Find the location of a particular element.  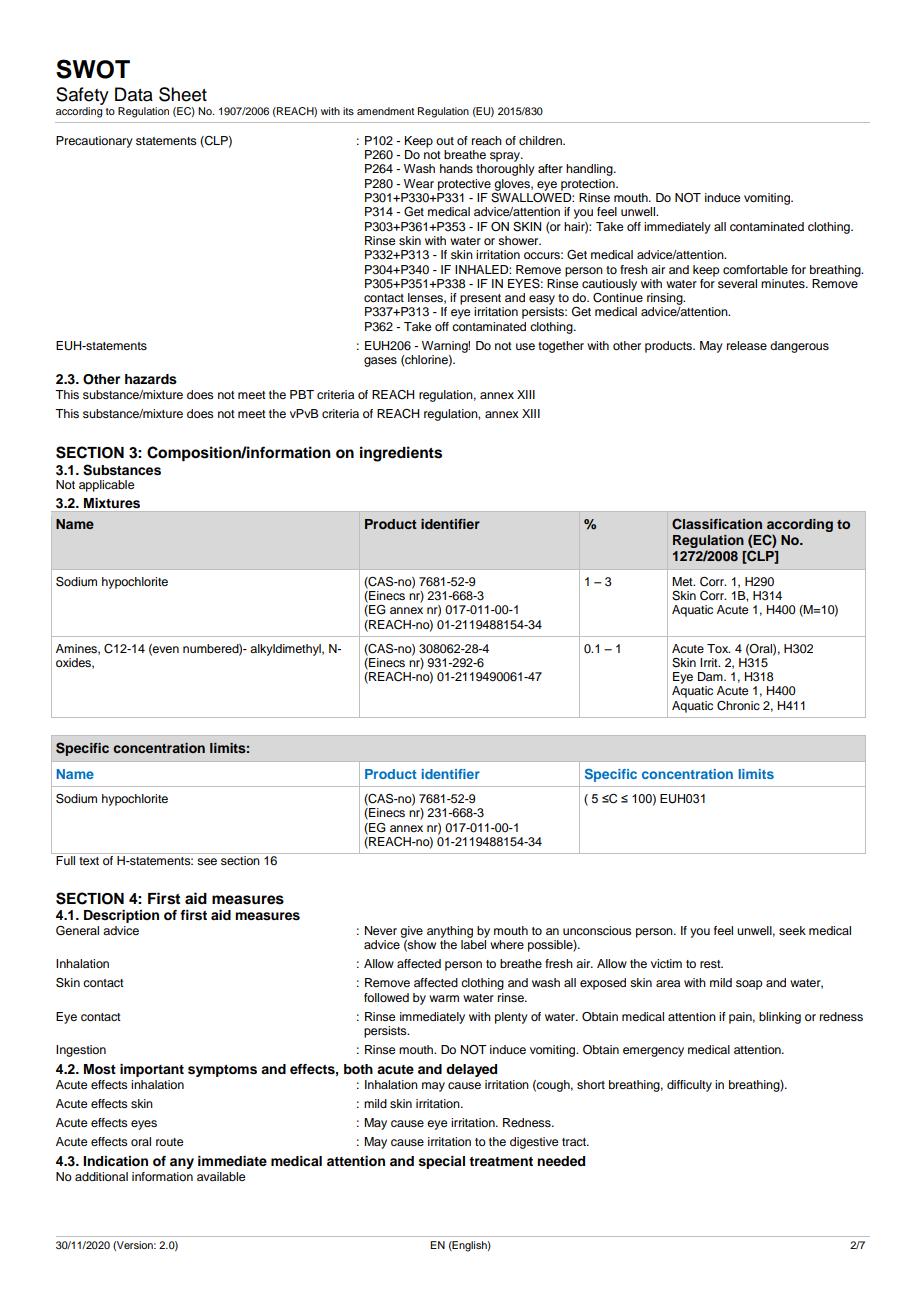

Description is located at coordinates (121, 916).
